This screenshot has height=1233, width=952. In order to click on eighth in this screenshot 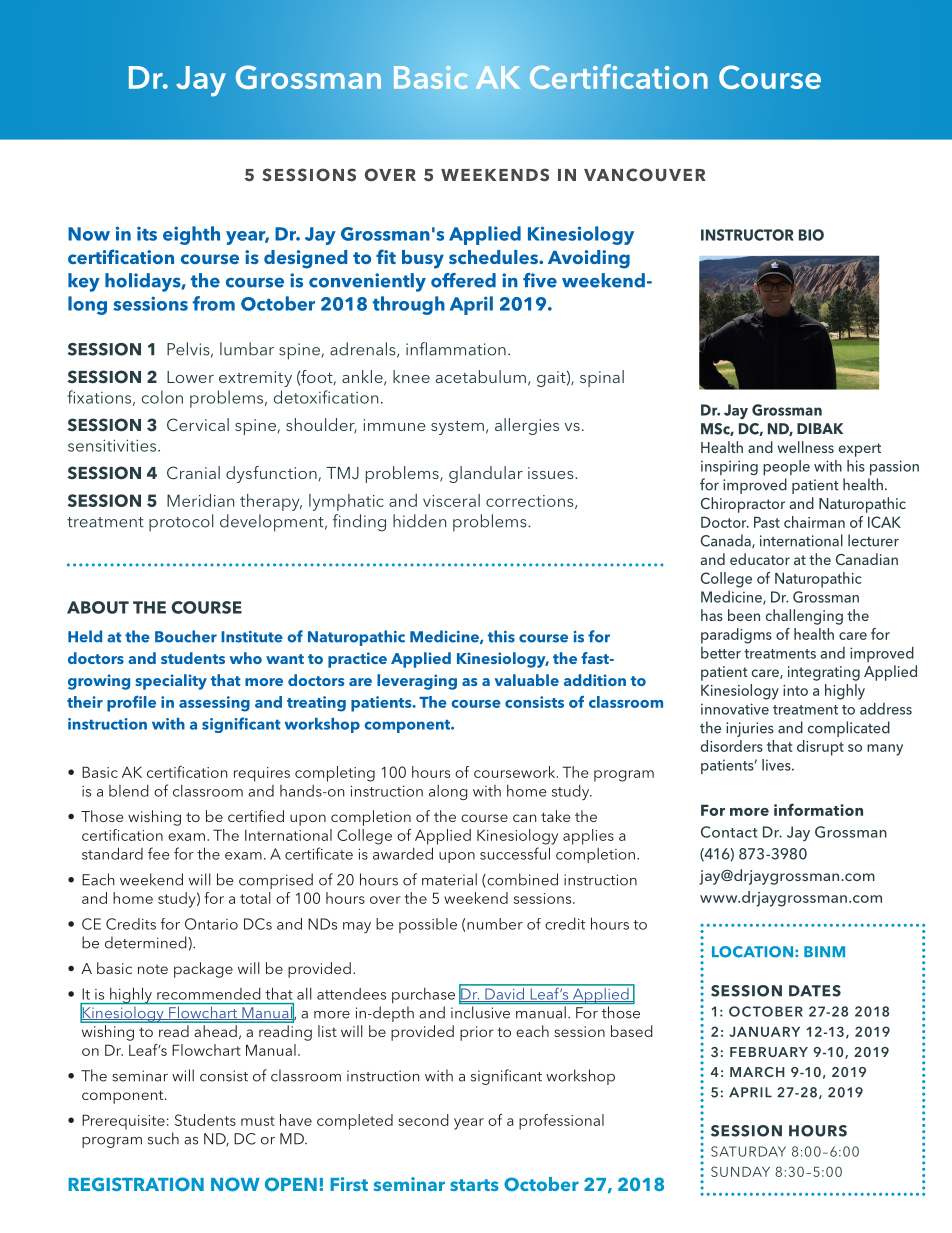, I will do `click(191, 235)`.
